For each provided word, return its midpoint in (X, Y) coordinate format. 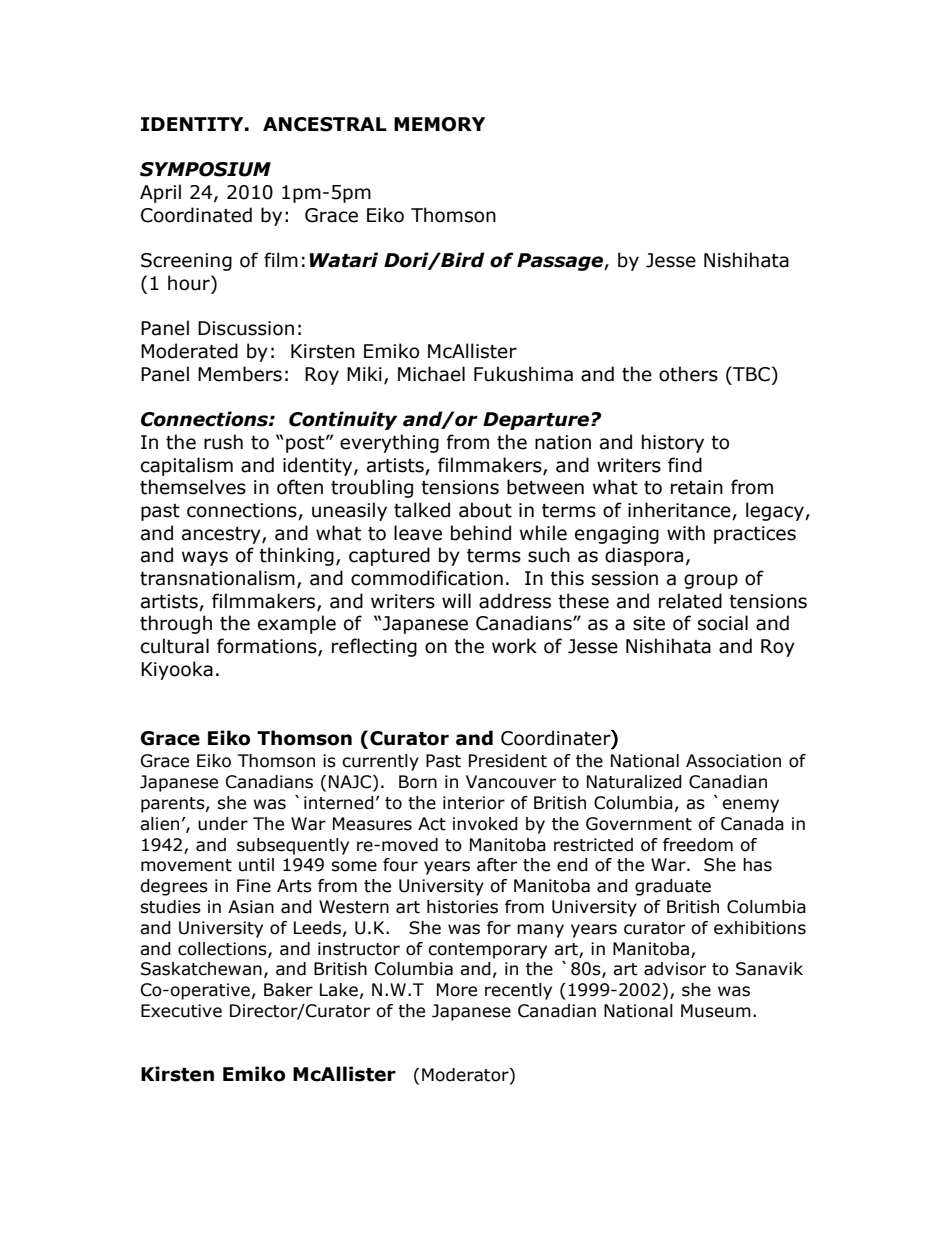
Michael (431, 374)
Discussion (246, 328)
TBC (750, 374)
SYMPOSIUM (205, 169)
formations (268, 647)
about (485, 510)
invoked (485, 824)
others (688, 374)
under (223, 824)
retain (697, 487)
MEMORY (439, 124)
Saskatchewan (201, 969)
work (514, 646)
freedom (698, 845)
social (723, 623)
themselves (193, 487)
